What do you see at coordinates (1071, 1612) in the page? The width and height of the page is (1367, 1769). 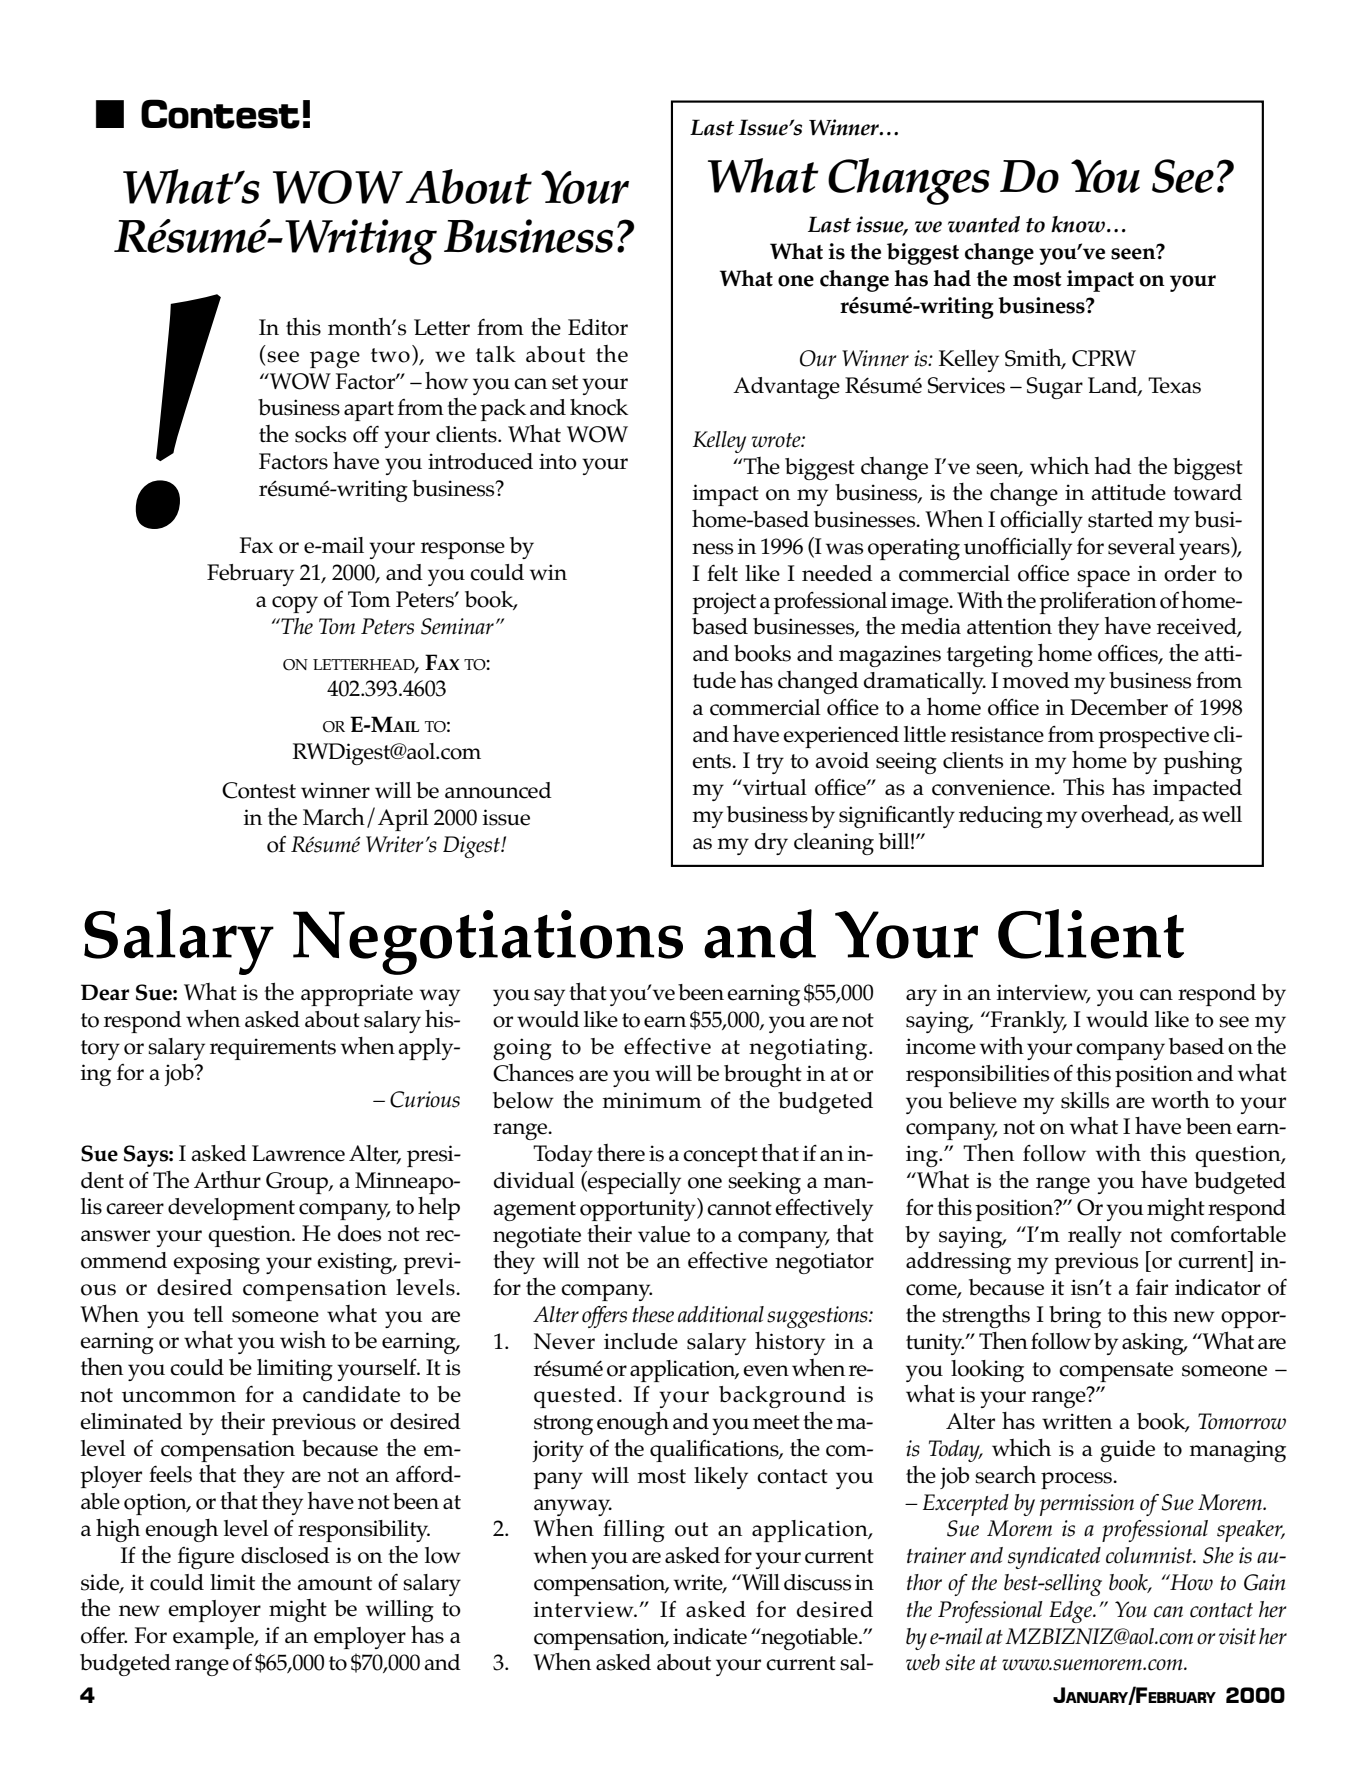 I see `Edge` at bounding box center [1071, 1612].
